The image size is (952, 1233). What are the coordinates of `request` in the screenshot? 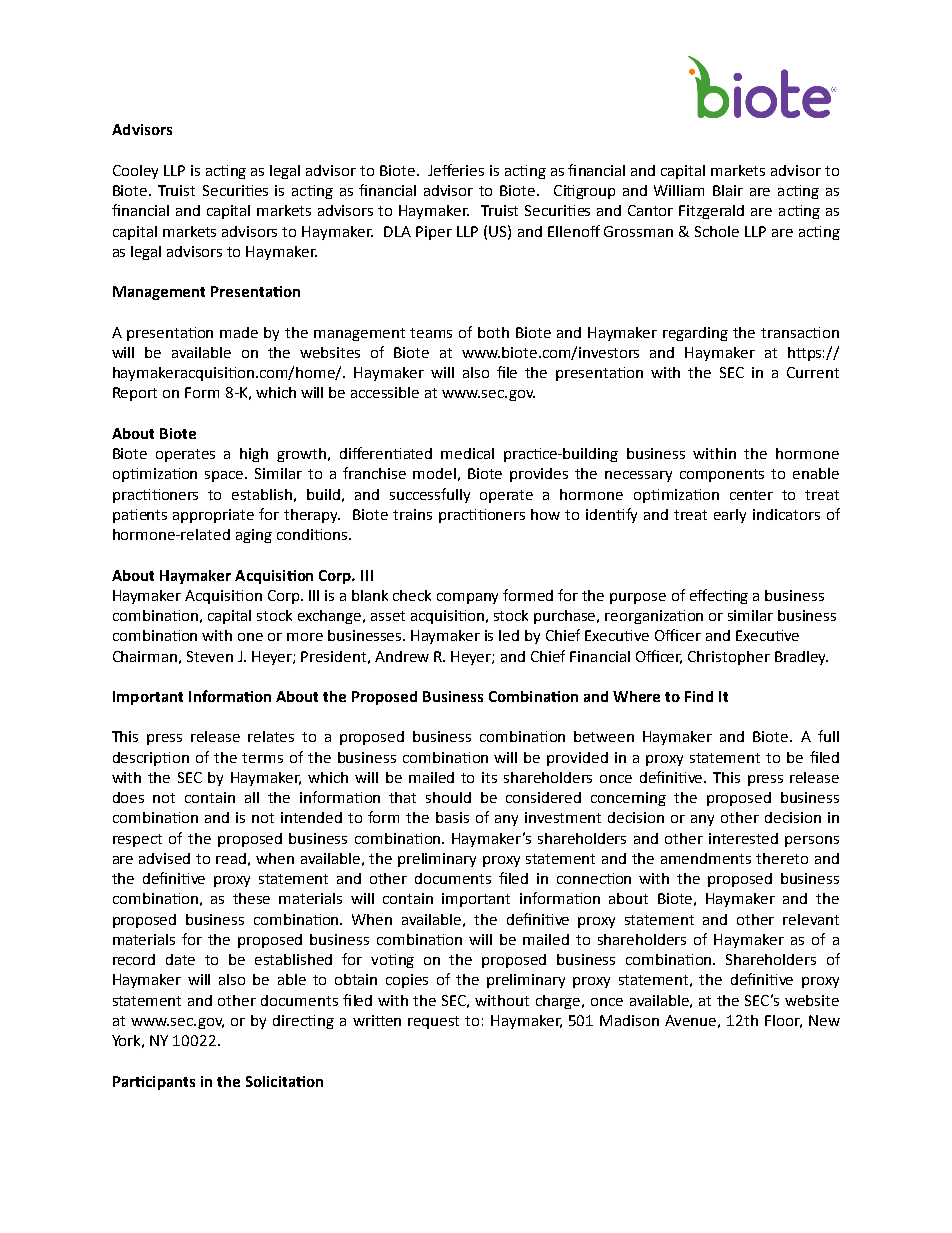 It's located at (433, 1022).
